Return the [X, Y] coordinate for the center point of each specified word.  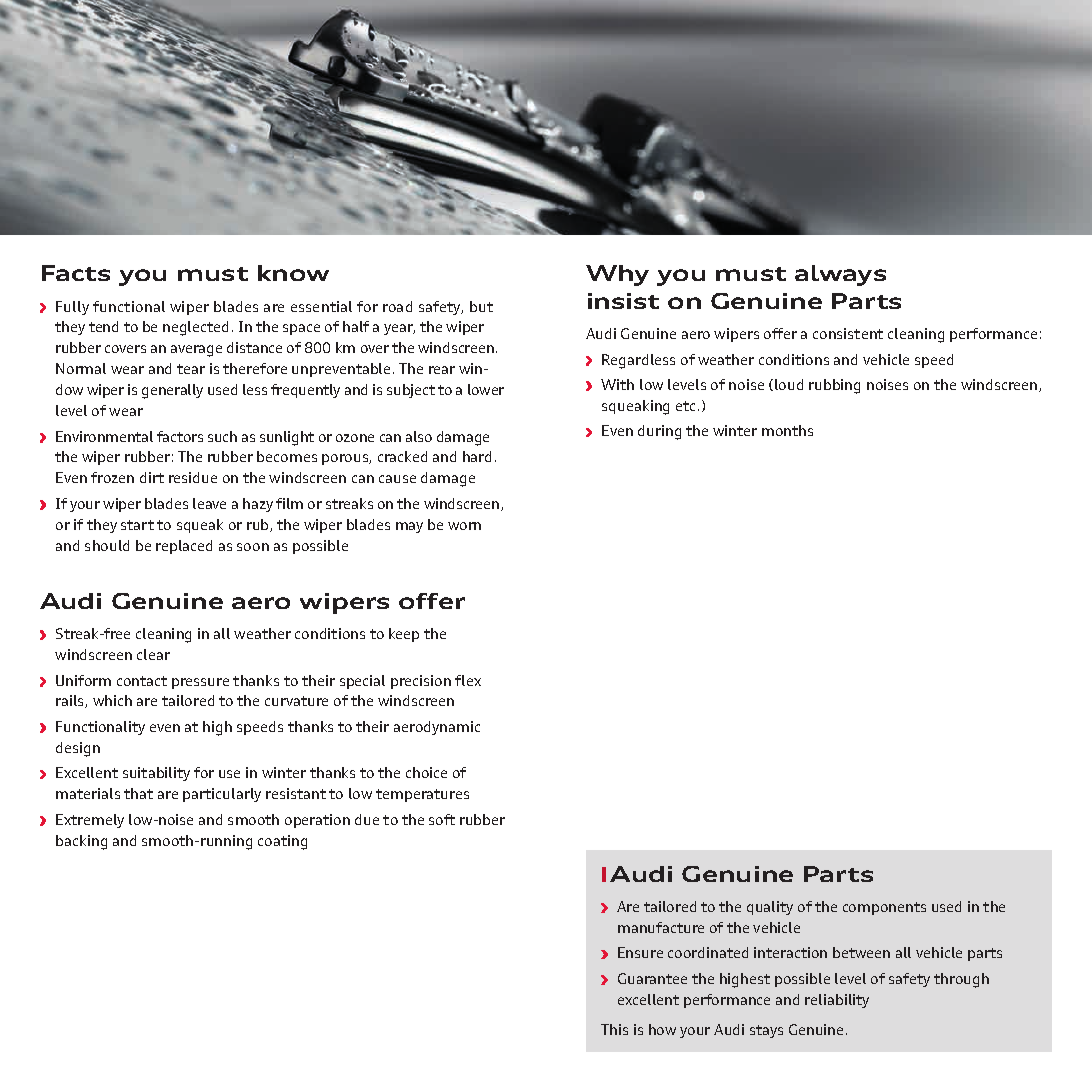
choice [426, 772]
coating [282, 842]
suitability [156, 774]
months [787, 430]
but [481, 306]
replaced [184, 547]
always [840, 275]
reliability [837, 1001]
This [614, 1029]
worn [464, 526]
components [884, 908]
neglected [195, 328]
